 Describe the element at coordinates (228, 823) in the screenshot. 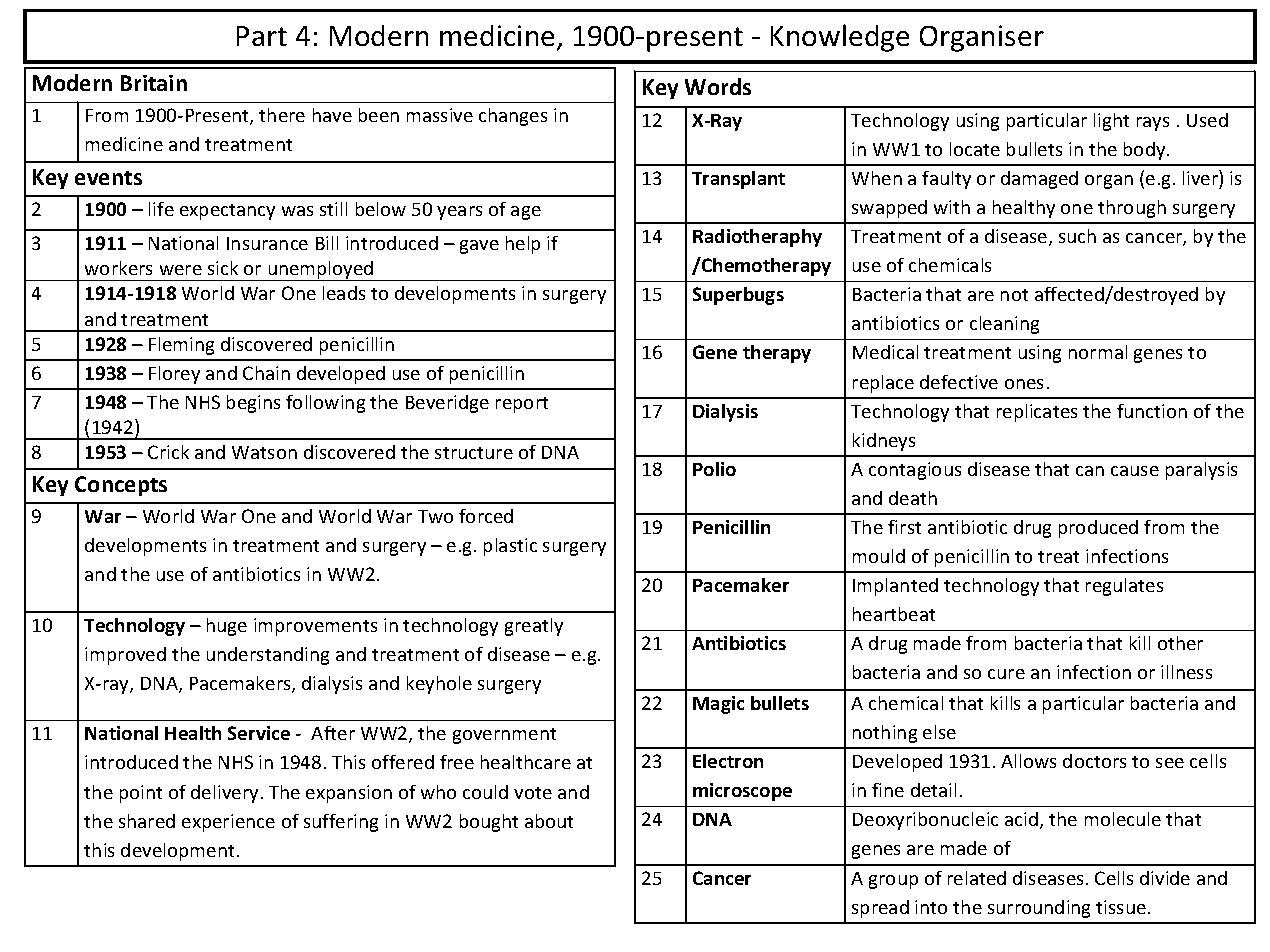

I see `experience` at that location.
